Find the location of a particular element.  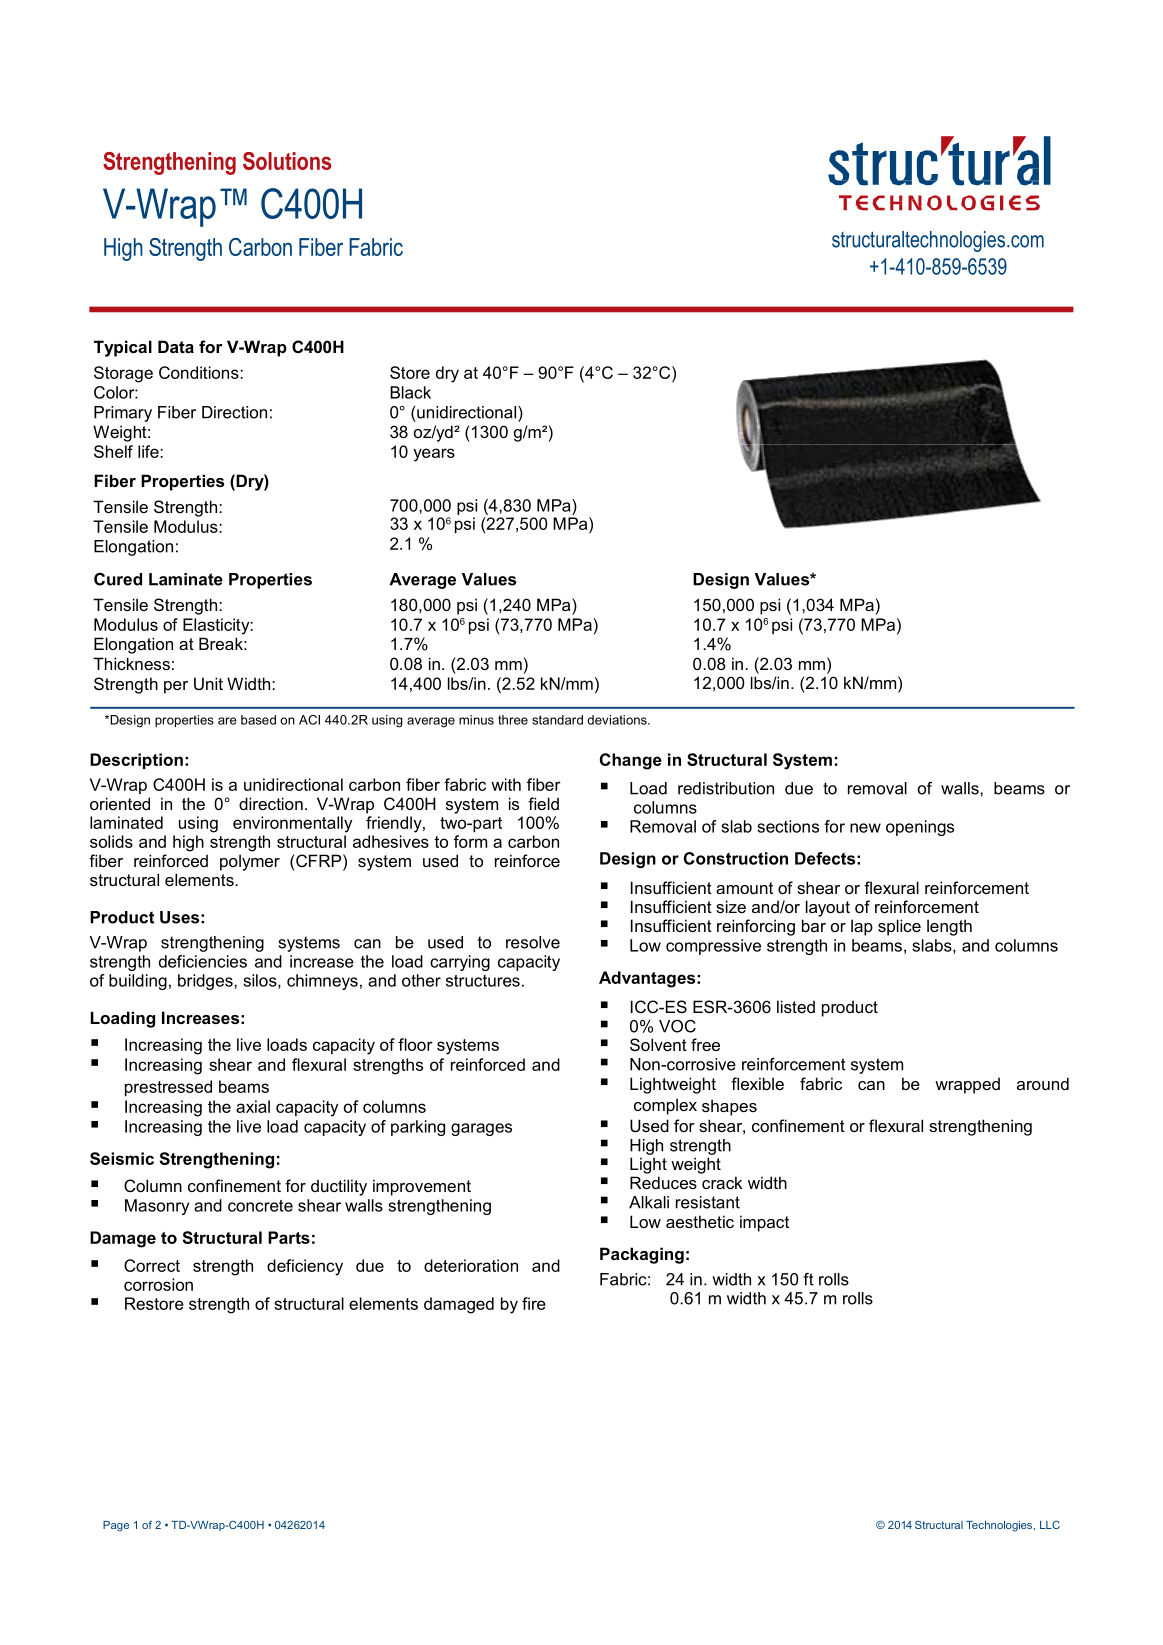

field is located at coordinates (543, 803).
